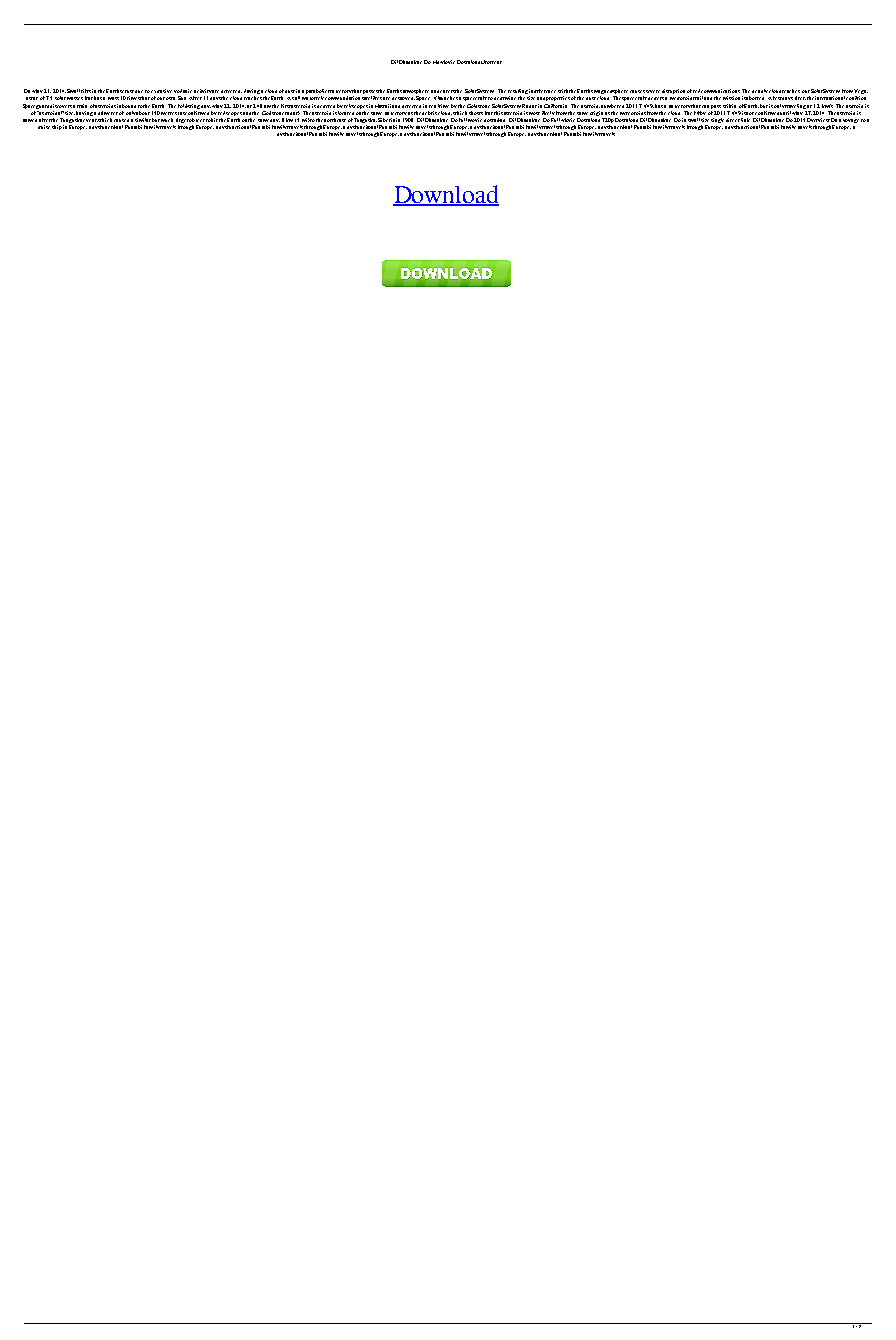  What do you see at coordinates (448, 98) in the screenshot?
I see `launches` at bounding box center [448, 98].
